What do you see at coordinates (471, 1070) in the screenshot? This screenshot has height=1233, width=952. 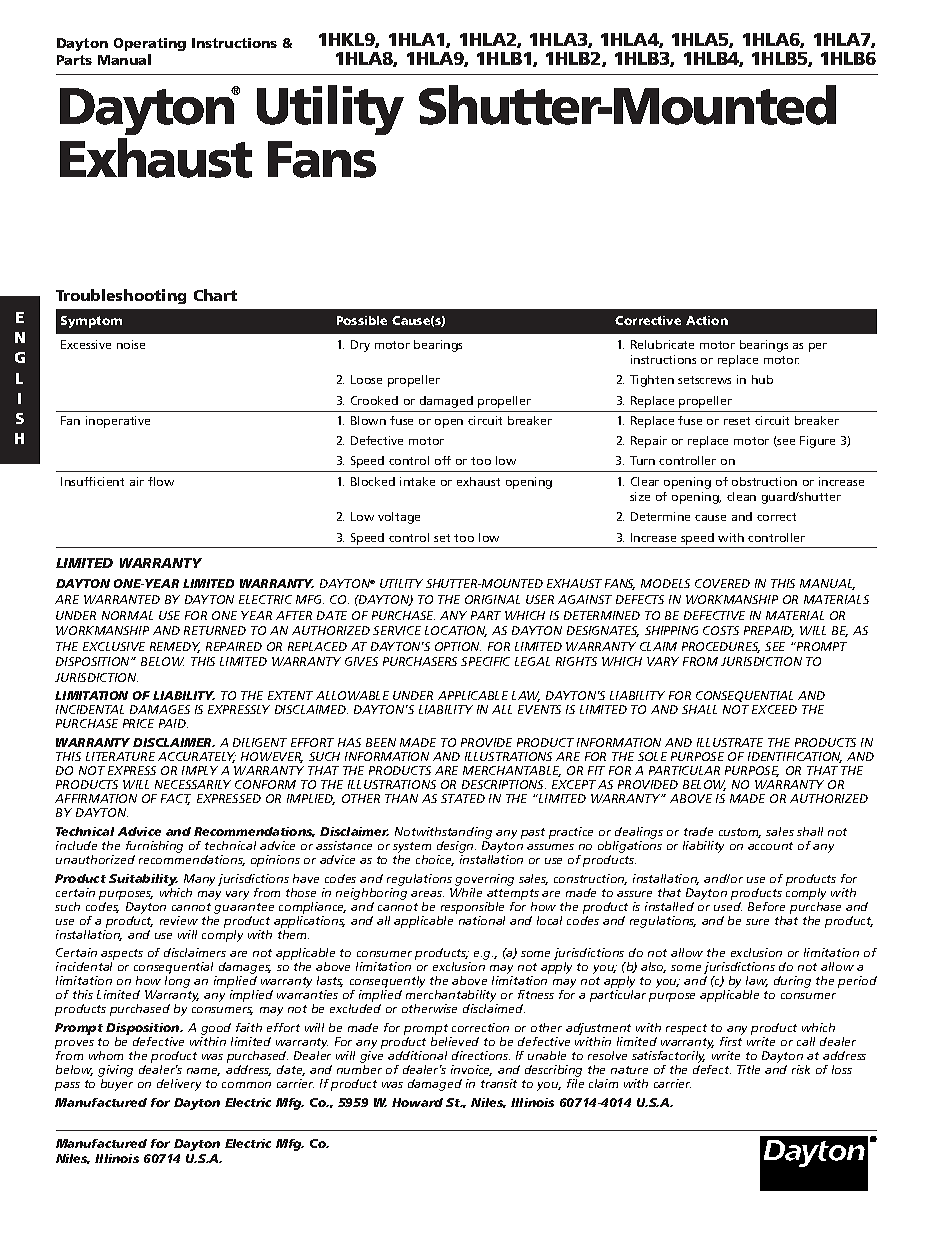 I see `invoice` at bounding box center [471, 1070].
